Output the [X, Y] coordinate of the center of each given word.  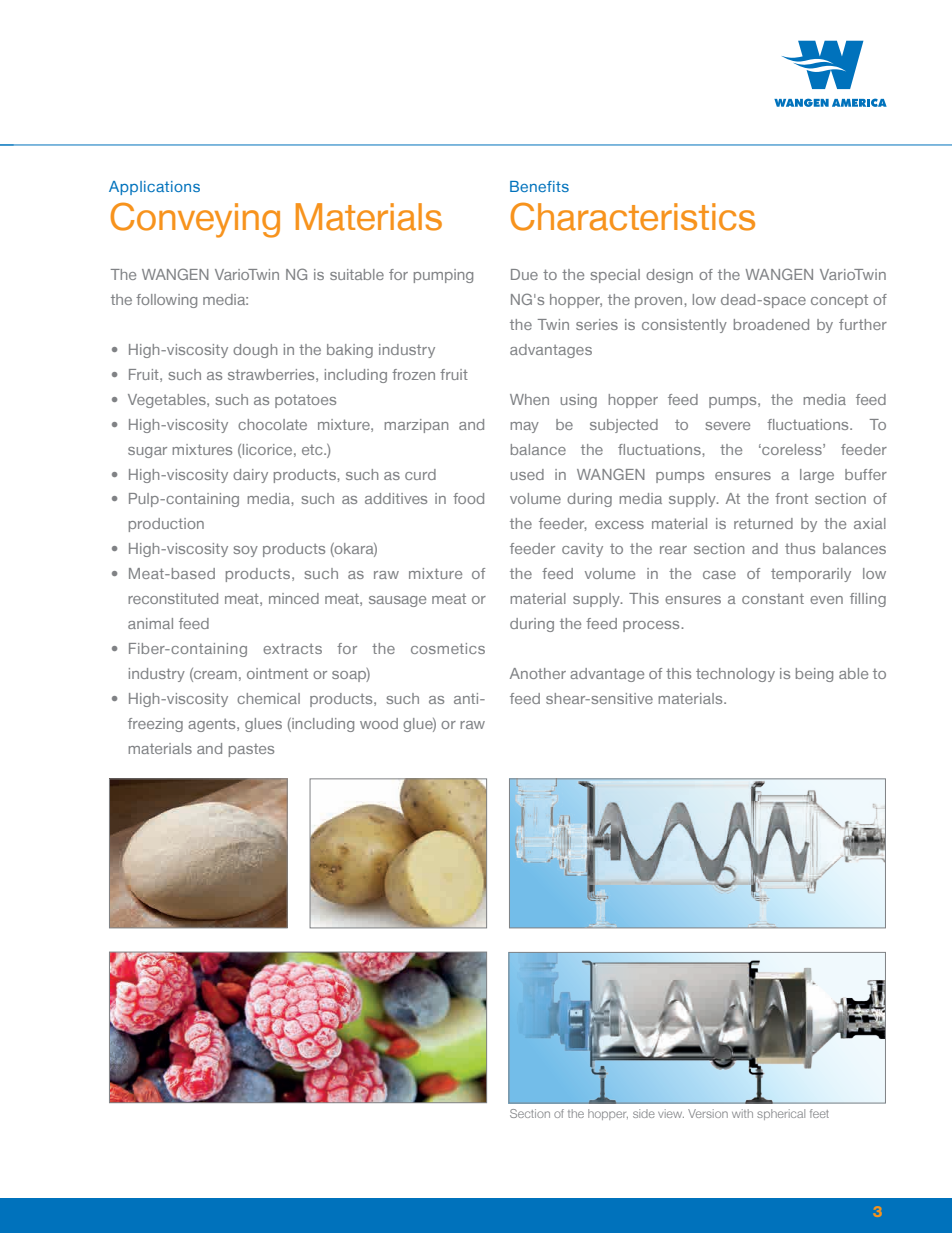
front [791, 498]
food [468, 498]
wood [379, 723]
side [644, 1113]
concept [839, 301]
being [814, 675]
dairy [250, 476]
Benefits [539, 186]
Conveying [195, 220]
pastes [251, 750]
